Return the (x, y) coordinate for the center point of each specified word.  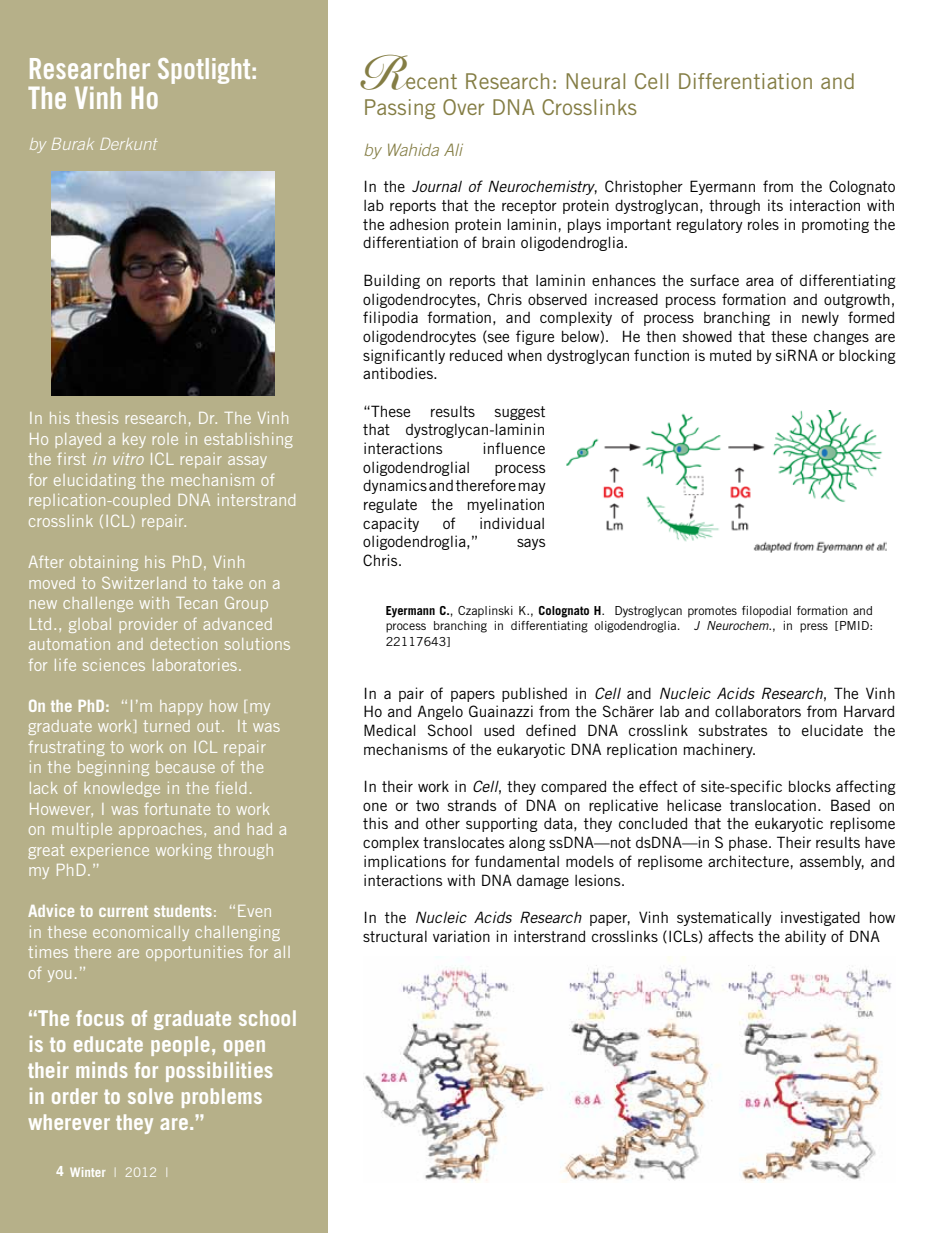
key (134, 440)
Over (463, 107)
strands (472, 805)
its (775, 205)
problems (222, 1098)
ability (805, 937)
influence (514, 448)
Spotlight (204, 71)
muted (730, 355)
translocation (773, 805)
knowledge (122, 789)
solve (150, 1096)
